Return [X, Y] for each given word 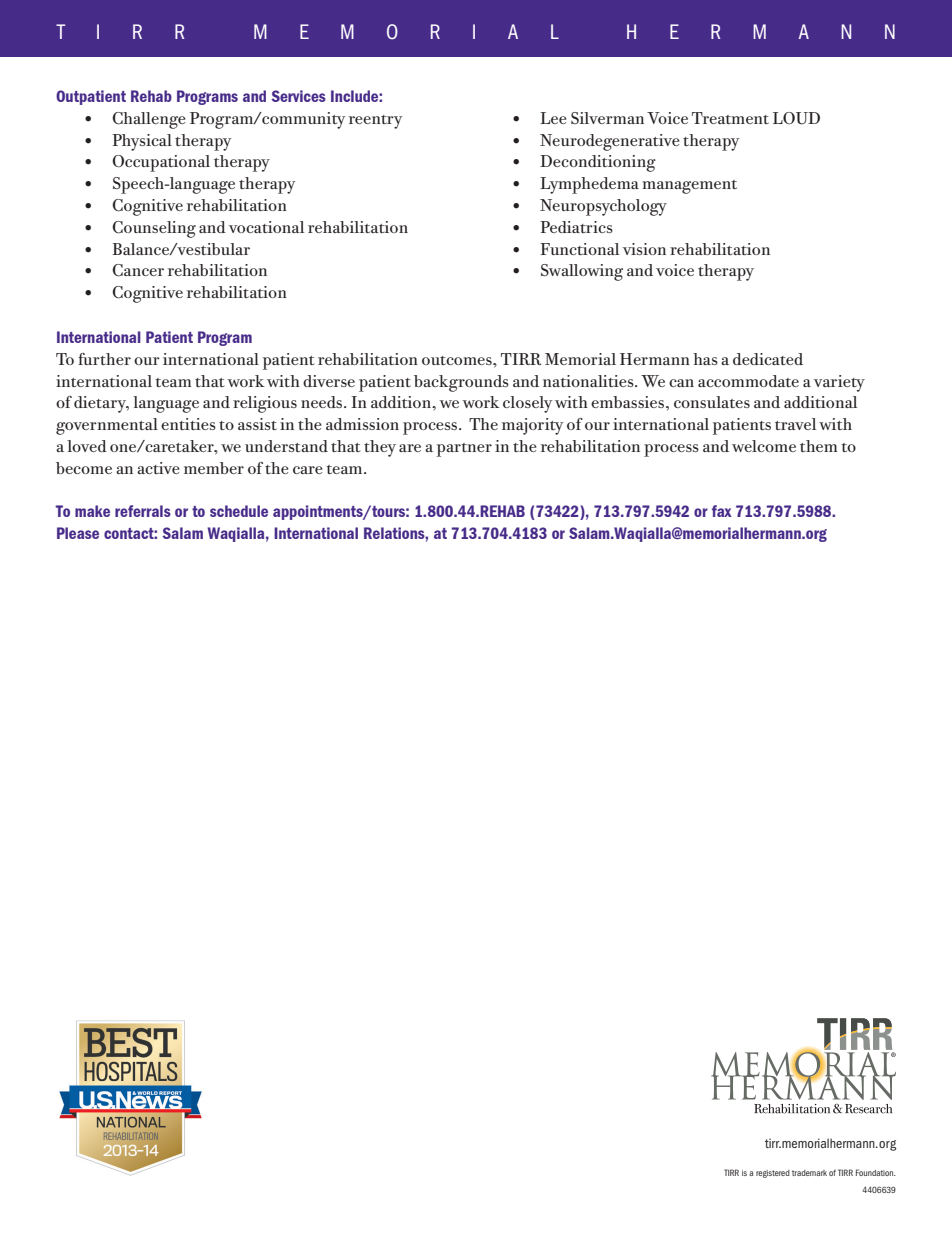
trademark [809, 1173]
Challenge [149, 120]
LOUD [796, 118]
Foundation [876, 1172]
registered [773, 1174]
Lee [553, 118]
